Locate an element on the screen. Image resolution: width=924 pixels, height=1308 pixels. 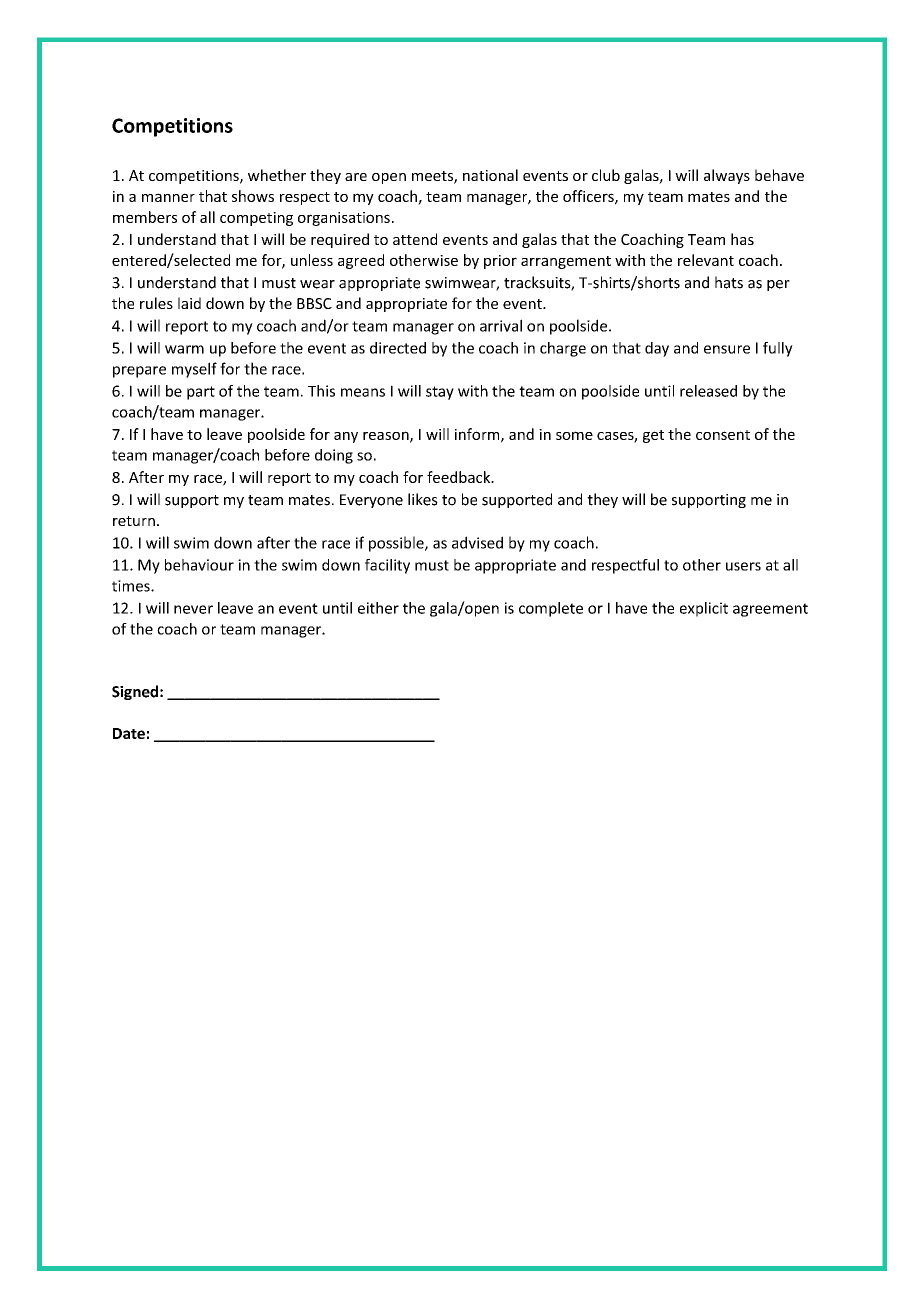
national is located at coordinates (490, 175).
